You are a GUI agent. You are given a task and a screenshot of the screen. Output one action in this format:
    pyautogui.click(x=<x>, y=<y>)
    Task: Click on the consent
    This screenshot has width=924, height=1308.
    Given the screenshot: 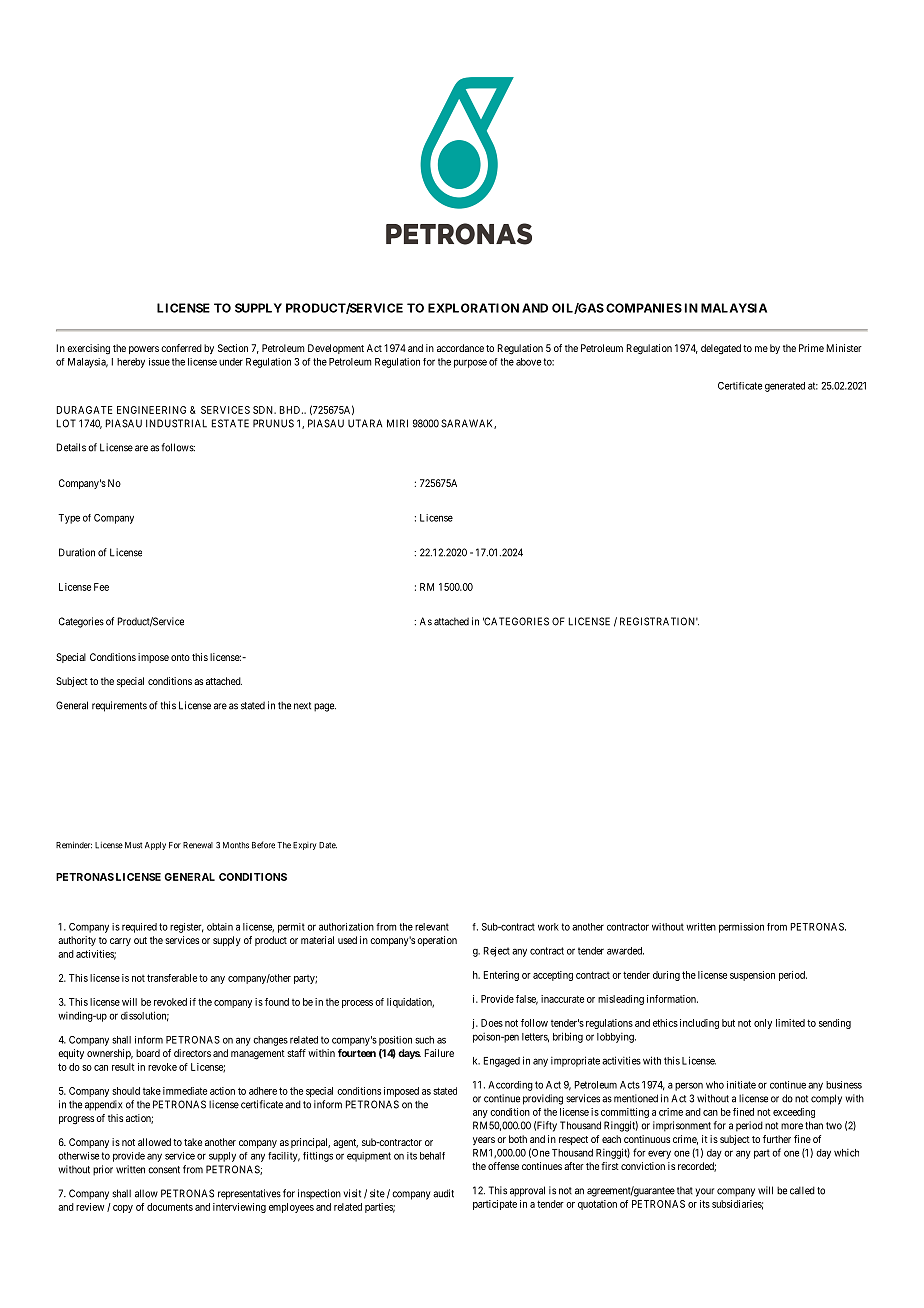 What is the action you would take?
    pyautogui.click(x=164, y=1170)
